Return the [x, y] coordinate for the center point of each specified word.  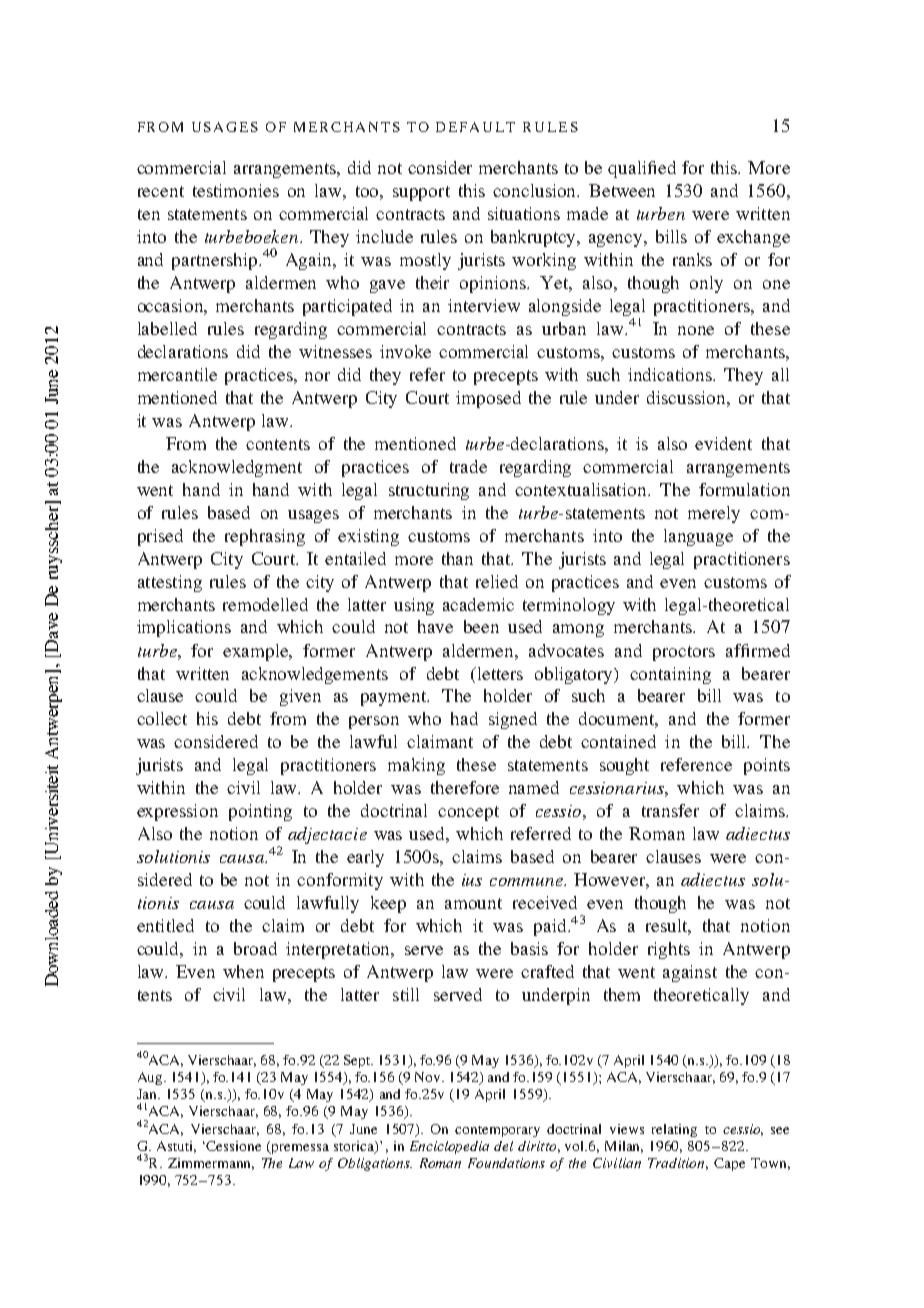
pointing [260, 812]
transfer [670, 810]
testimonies [236, 190]
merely [714, 514]
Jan [148, 1094]
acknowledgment [237, 468]
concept [468, 813]
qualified [642, 169]
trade [468, 466]
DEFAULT [475, 127]
